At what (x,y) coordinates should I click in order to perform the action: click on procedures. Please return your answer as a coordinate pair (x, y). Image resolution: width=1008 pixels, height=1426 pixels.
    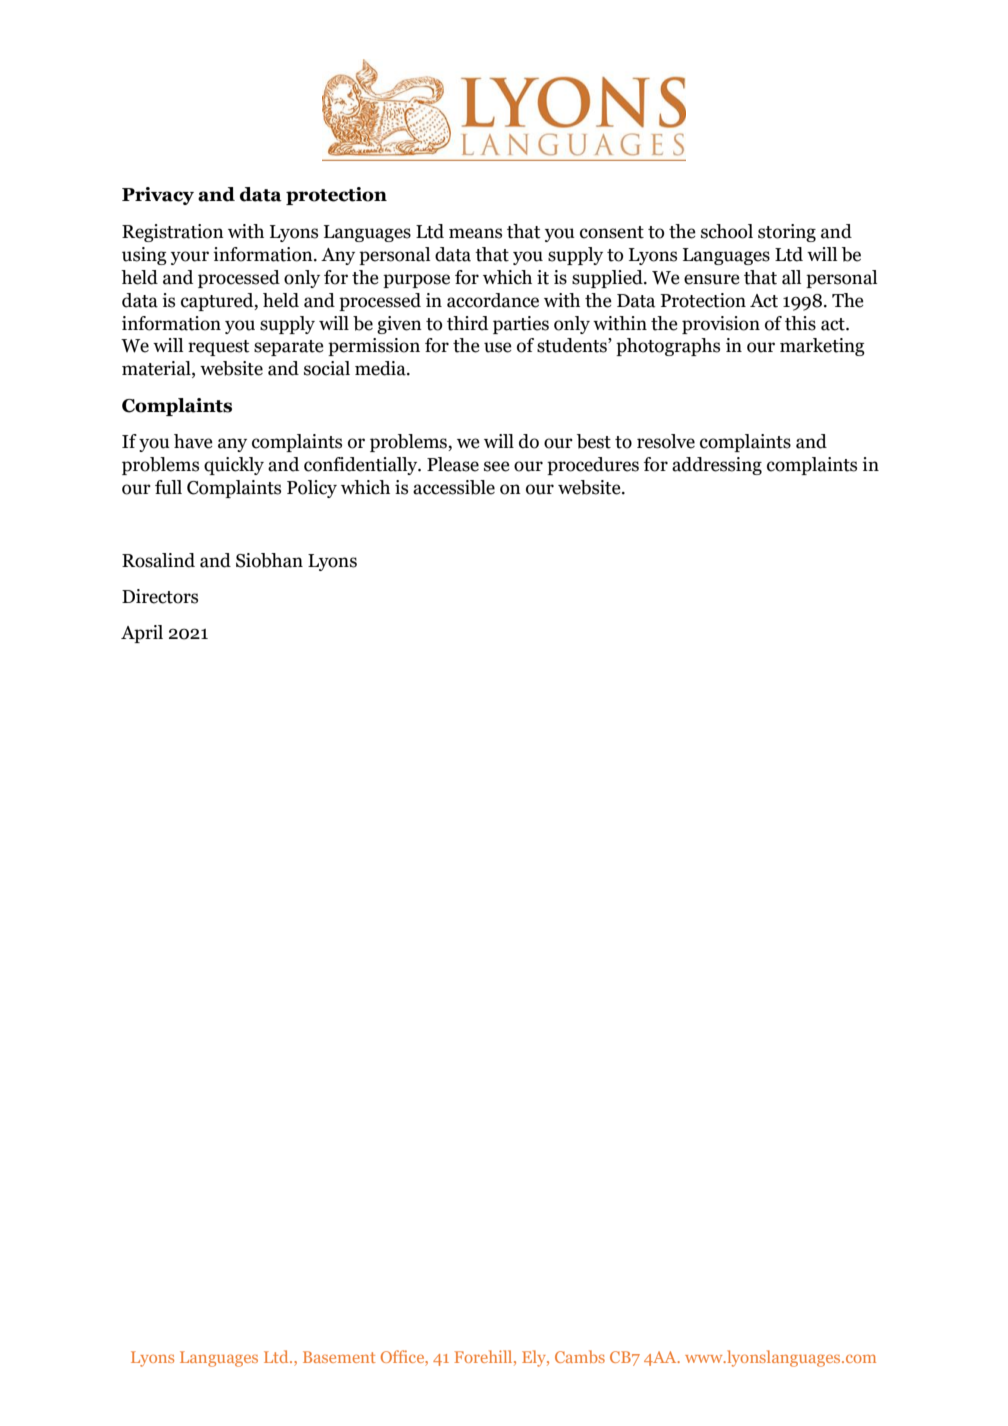
    Looking at the image, I should click on (593, 466).
